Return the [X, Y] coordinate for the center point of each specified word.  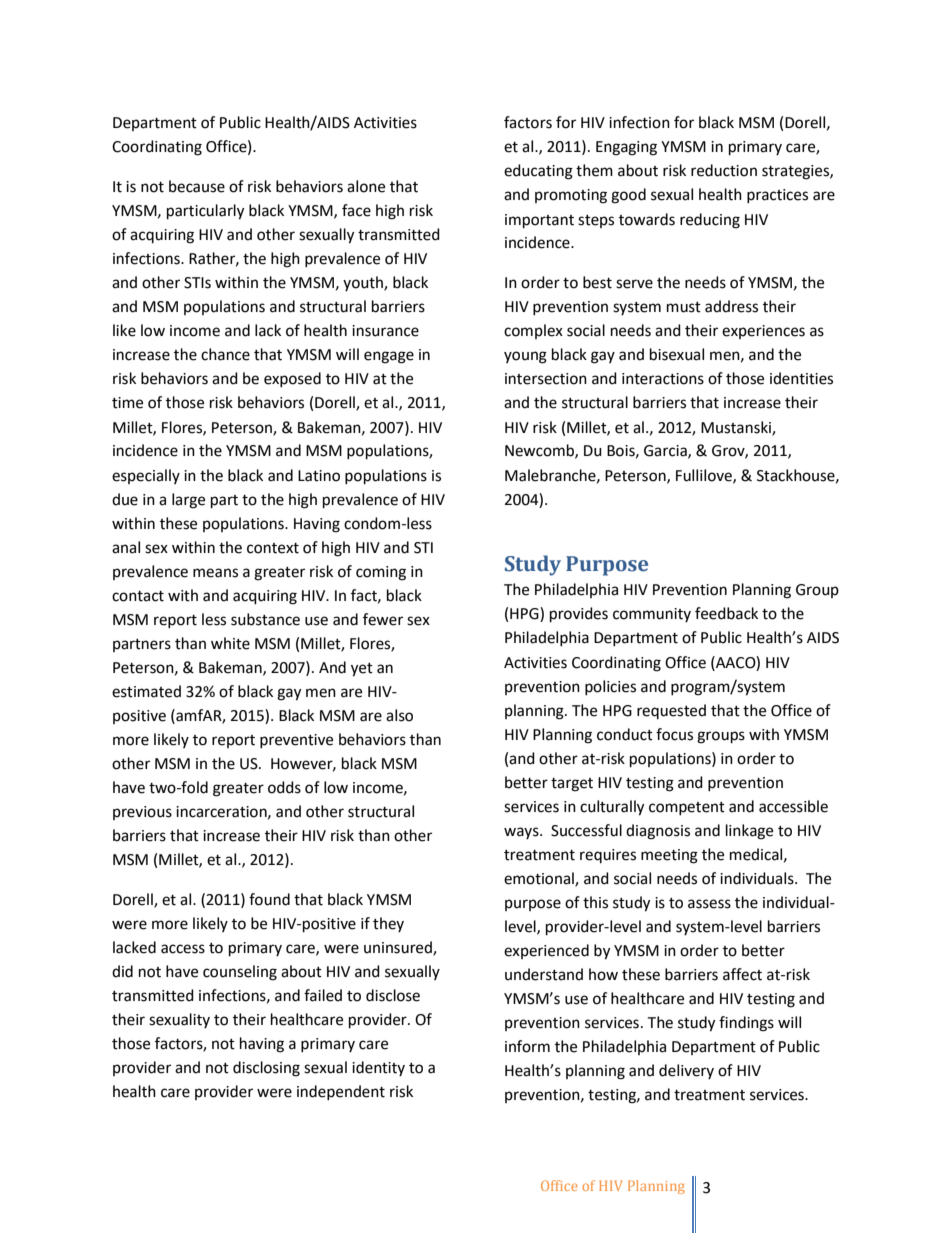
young [525, 357]
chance [225, 354]
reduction [724, 170]
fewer [383, 619]
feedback [726, 613]
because [197, 186]
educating [538, 172]
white [230, 643]
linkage [749, 832]
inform [527, 1046]
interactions [663, 379]
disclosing [266, 1069]
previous [142, 813]
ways [522, 833]
